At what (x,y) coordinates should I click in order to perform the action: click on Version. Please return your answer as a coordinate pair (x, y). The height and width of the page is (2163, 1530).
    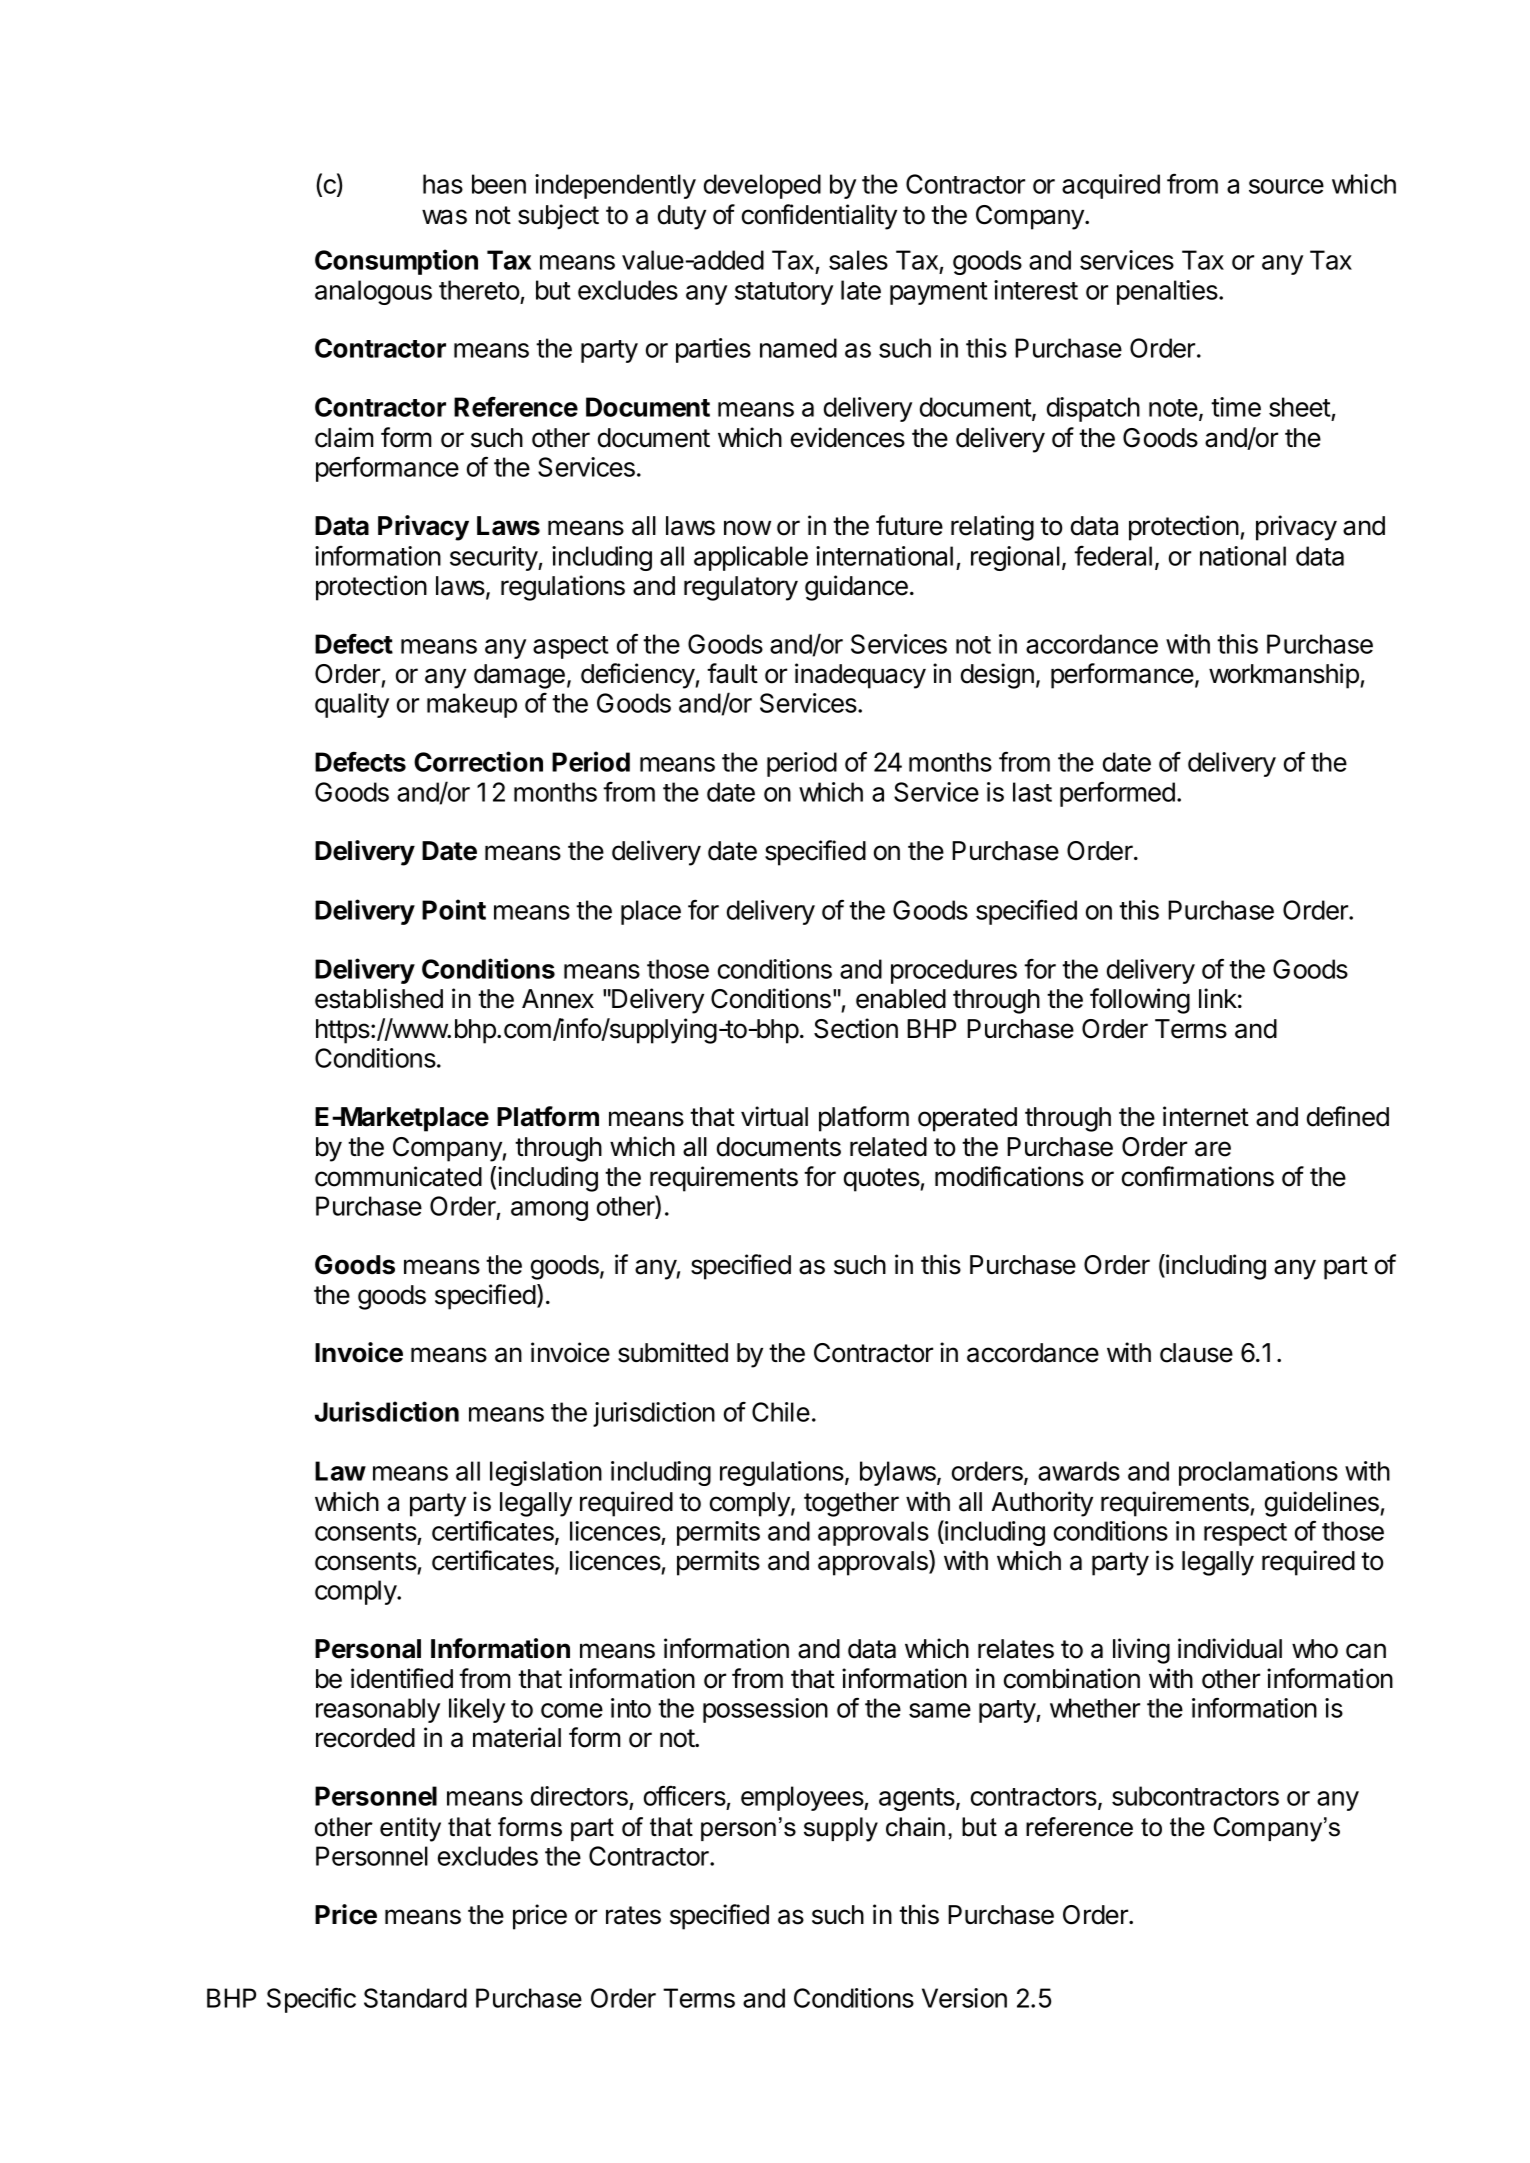
    Looking at the image, I should click on (964, 1998).
